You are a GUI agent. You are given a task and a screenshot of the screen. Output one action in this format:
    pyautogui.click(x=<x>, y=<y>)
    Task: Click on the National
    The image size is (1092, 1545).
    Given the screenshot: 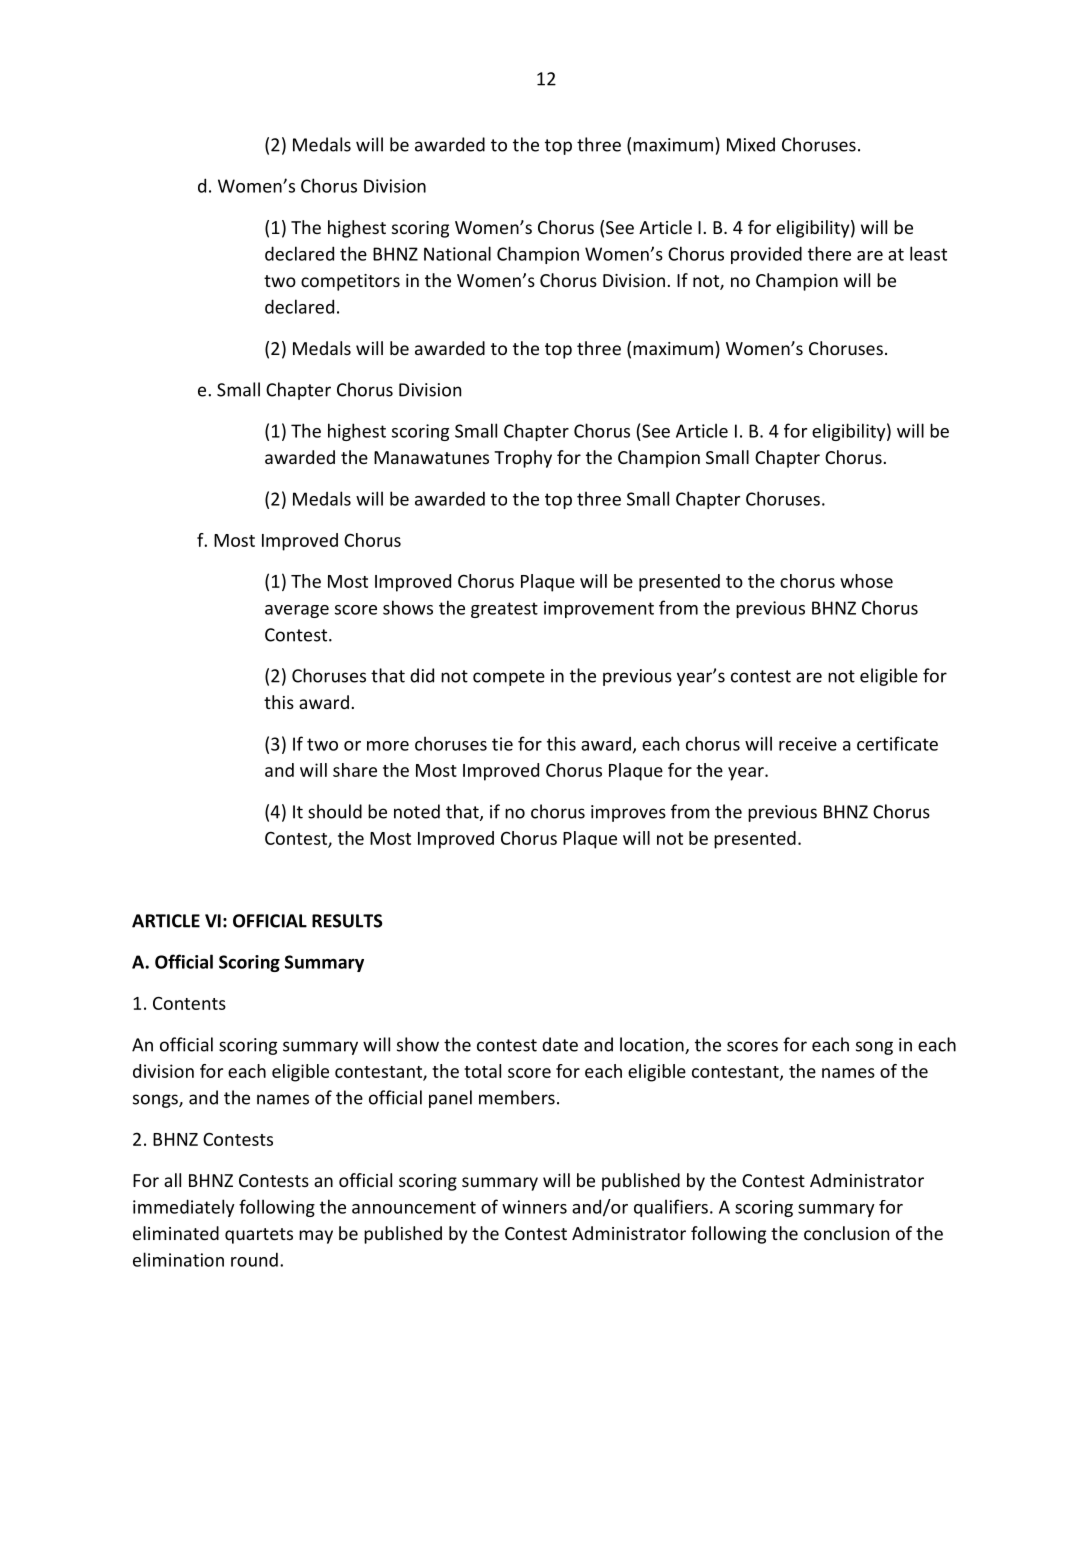 What is the action you would take?
    pyautogui.click(x=457, y=253)
